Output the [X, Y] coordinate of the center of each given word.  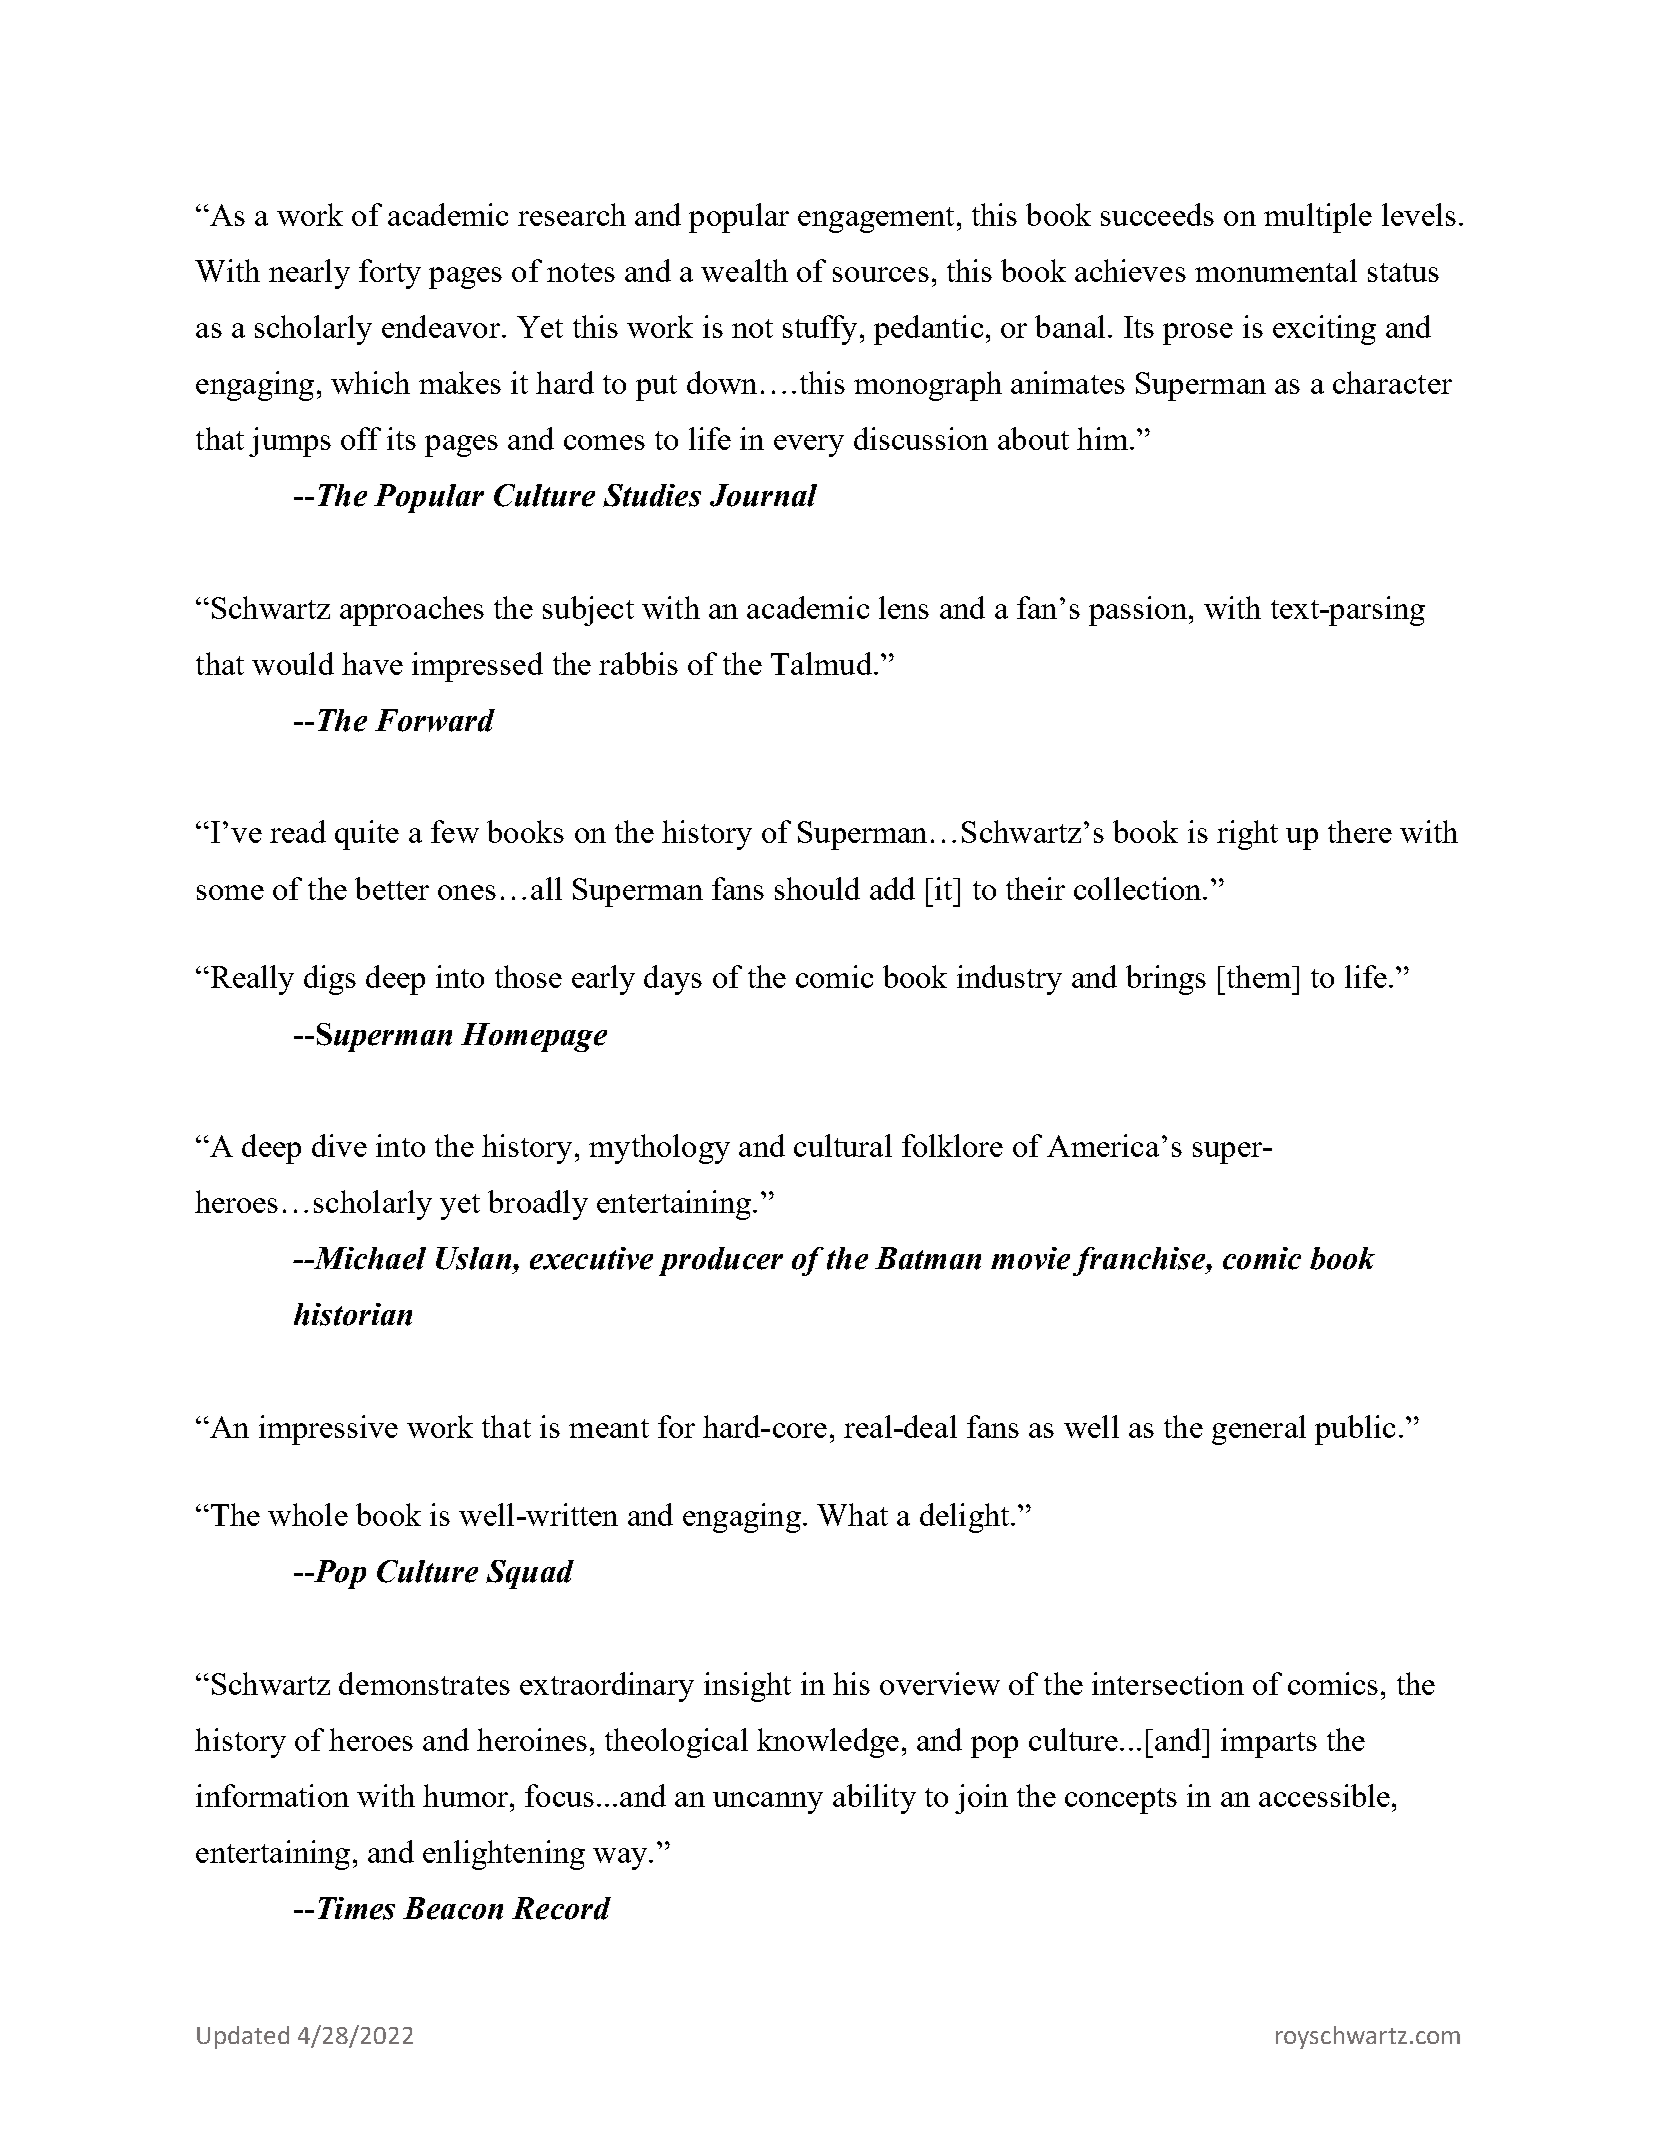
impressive [328, 1430]
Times [356, 1908]
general [1259, 1430]
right [1247, 835]
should [817, 888]
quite [367, 835]
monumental [1276, 270]
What [852, 1514]
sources [881, 274]
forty [390, 274]
